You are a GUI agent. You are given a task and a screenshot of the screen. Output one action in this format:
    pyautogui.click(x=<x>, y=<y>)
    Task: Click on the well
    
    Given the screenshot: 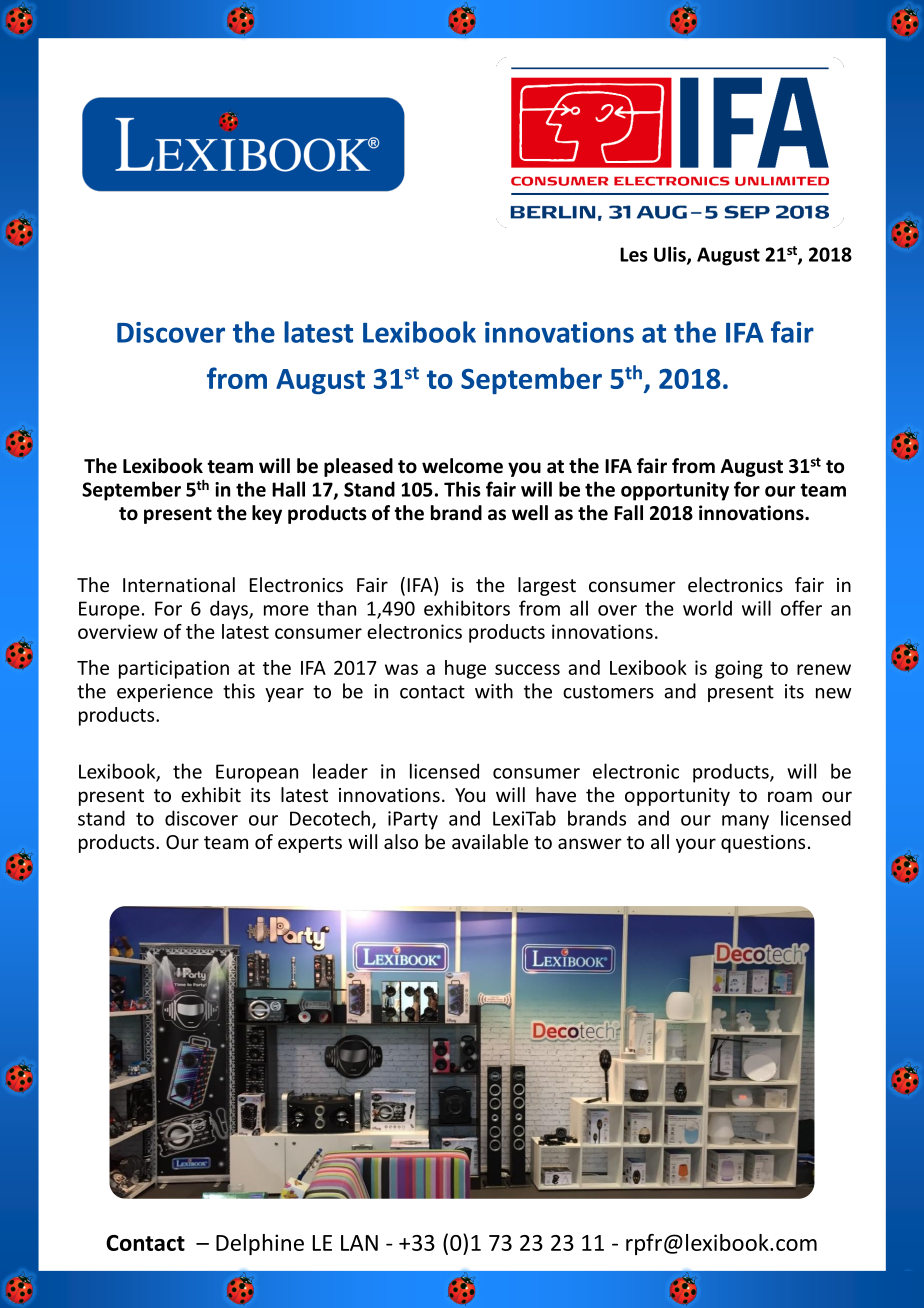 What is the action you would take?
    pyautogui.click(x=530, y=513)
